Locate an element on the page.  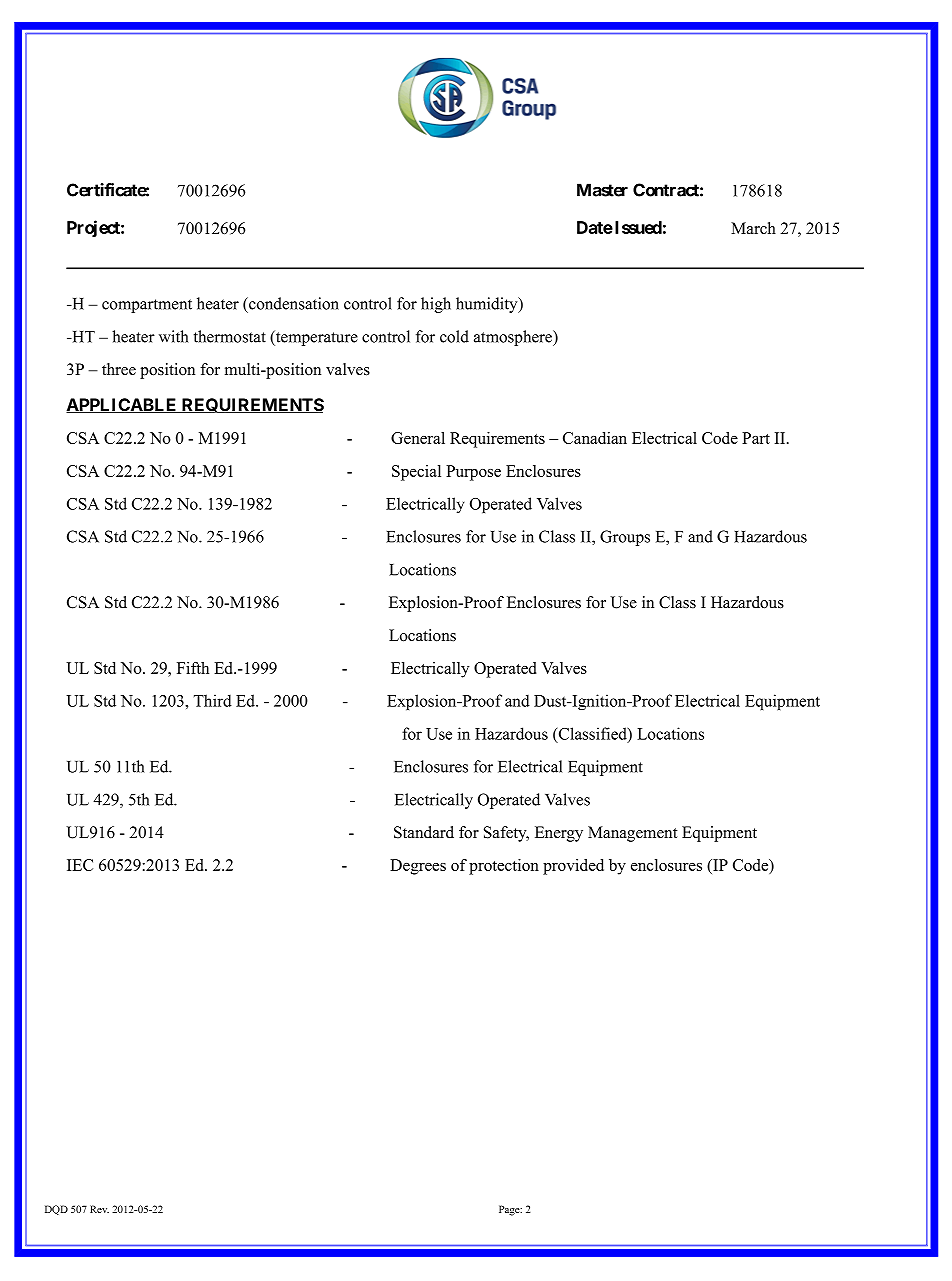
provided is located at coordinates (573, 867).
